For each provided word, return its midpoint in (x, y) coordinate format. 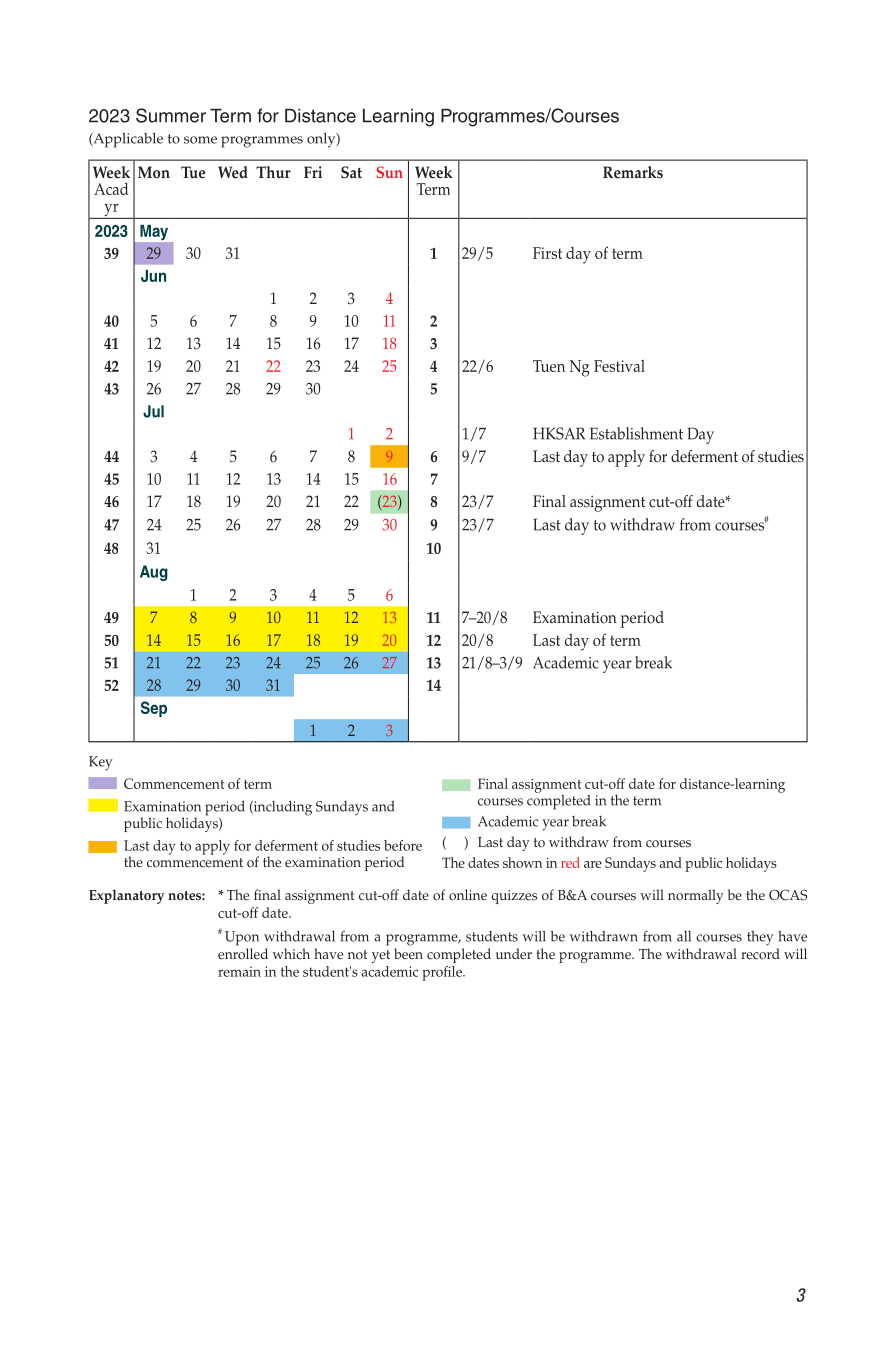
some (200, 140)
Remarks (633, 172)
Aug (154, 573)
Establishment (636, 433)
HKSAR (559, 433)
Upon (242, 938)
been (408, 954)
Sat (351, 172)
